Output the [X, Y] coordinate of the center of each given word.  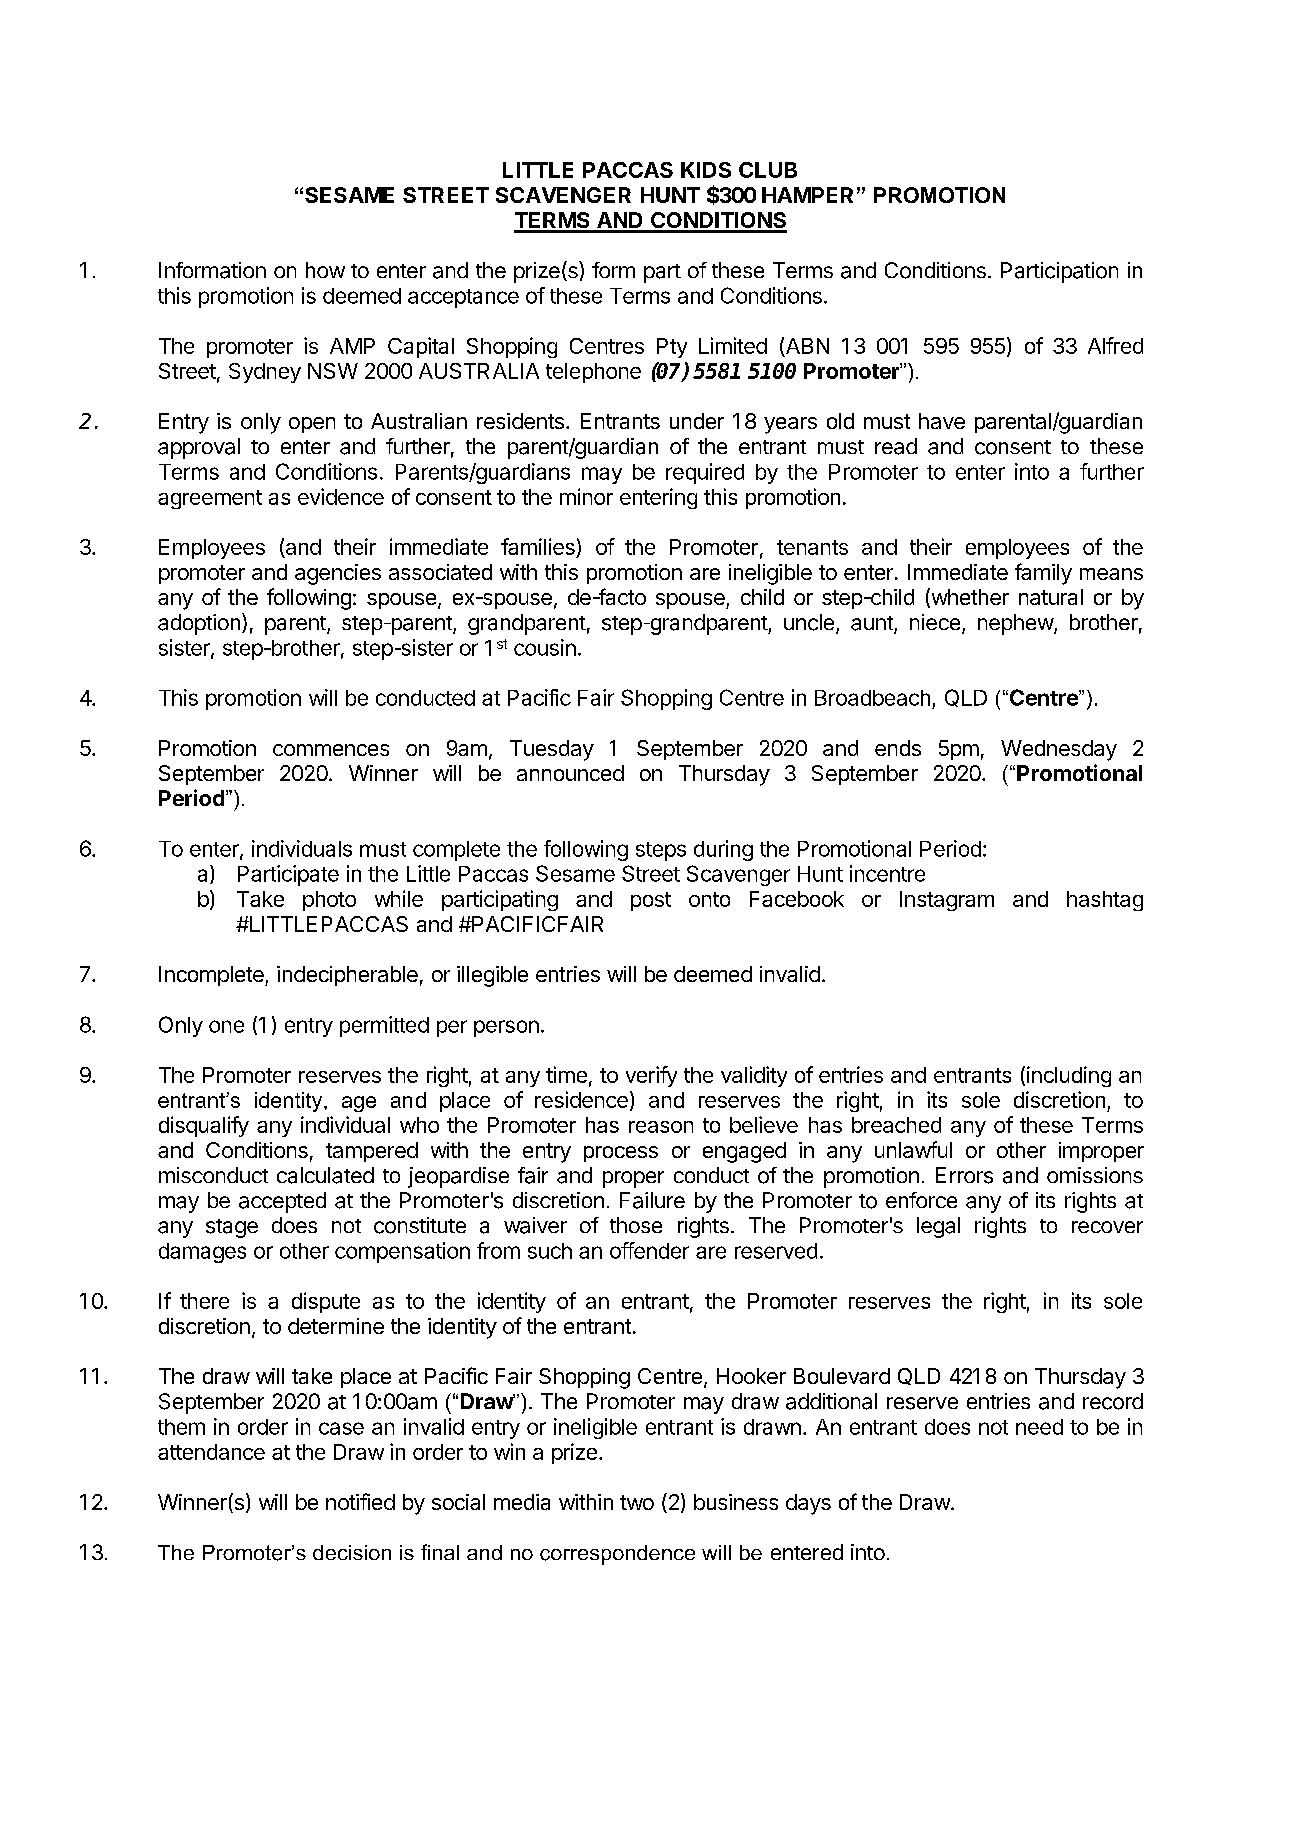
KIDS [706, 170]
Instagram [947, 901]
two [637, 1502]
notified [360, 1501]
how [325, 270]
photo [329, 901]
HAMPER [807, 195]
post [651, 901]
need [1039, 1427]
